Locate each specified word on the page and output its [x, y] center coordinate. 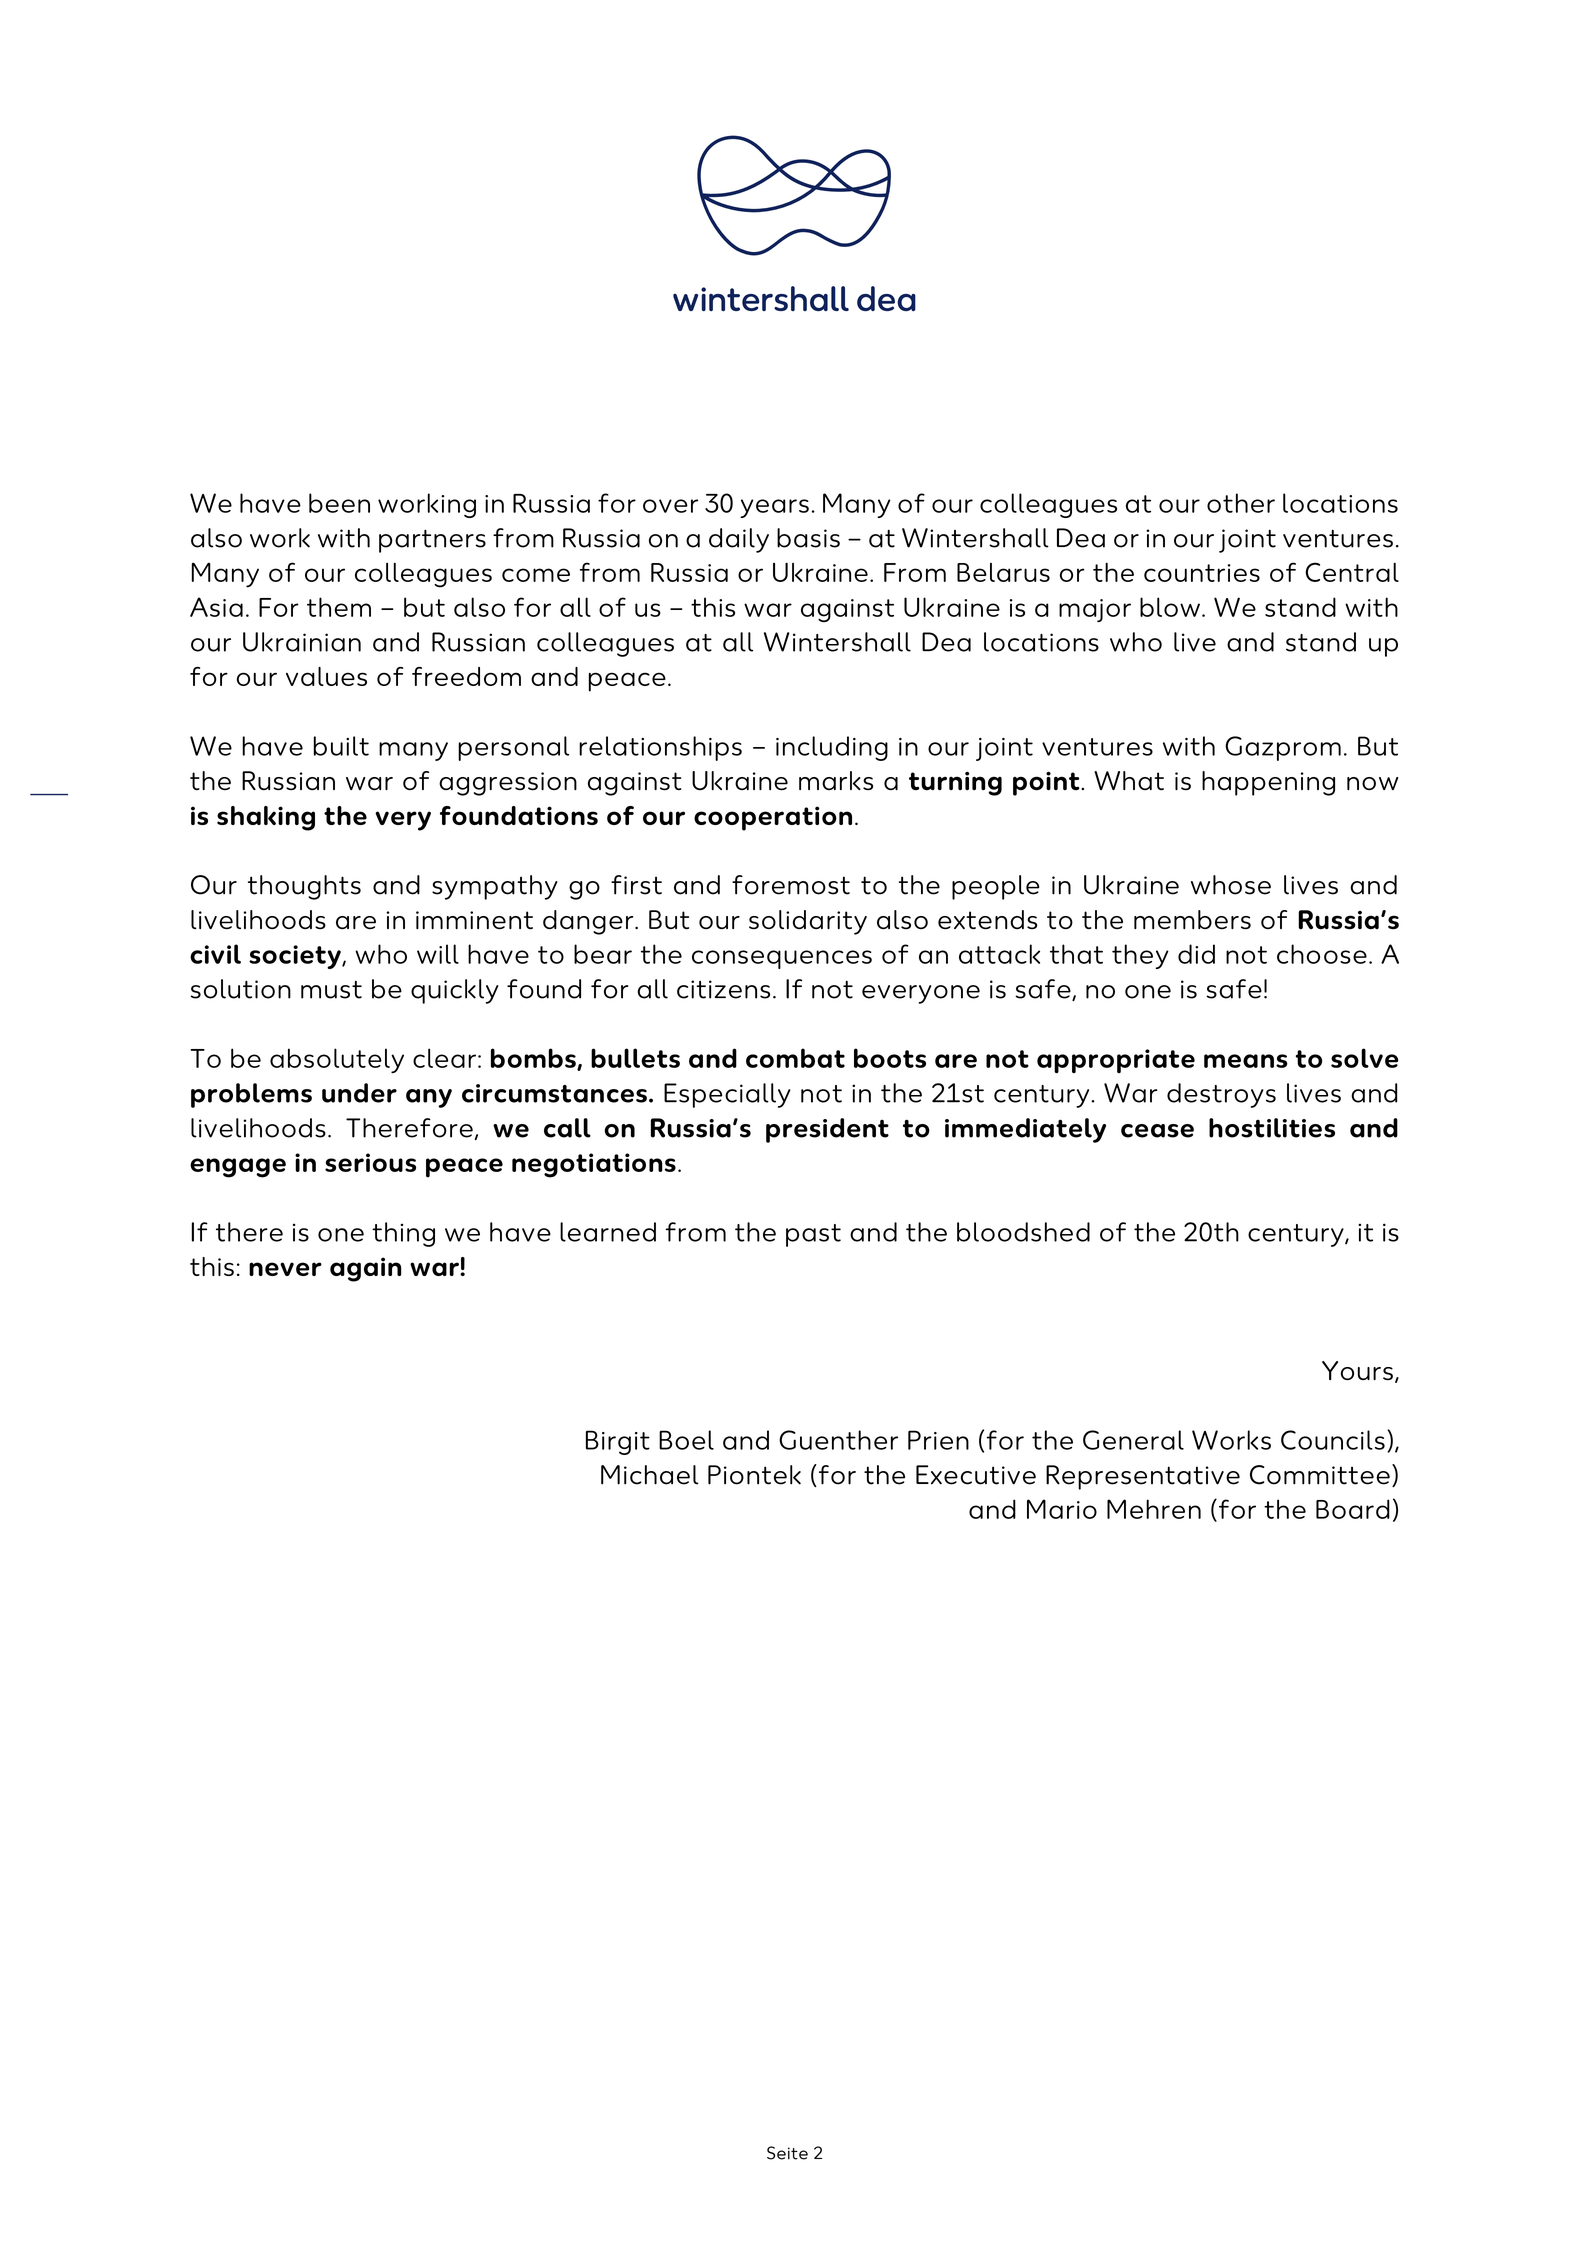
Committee [1320, 1475]
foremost [791, 885]
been [339, 503]
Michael [650, 1475]
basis [808, 538]
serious [370, 1162]
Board [1353, 1509]
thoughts [304, 887]
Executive [976, 1475]
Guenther [838, 1440]
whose [1231, 885]
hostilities [1272, 1128]
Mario [1062, 1509]
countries [1202, 573]
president [827, 1130]
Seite [787, 2153]
